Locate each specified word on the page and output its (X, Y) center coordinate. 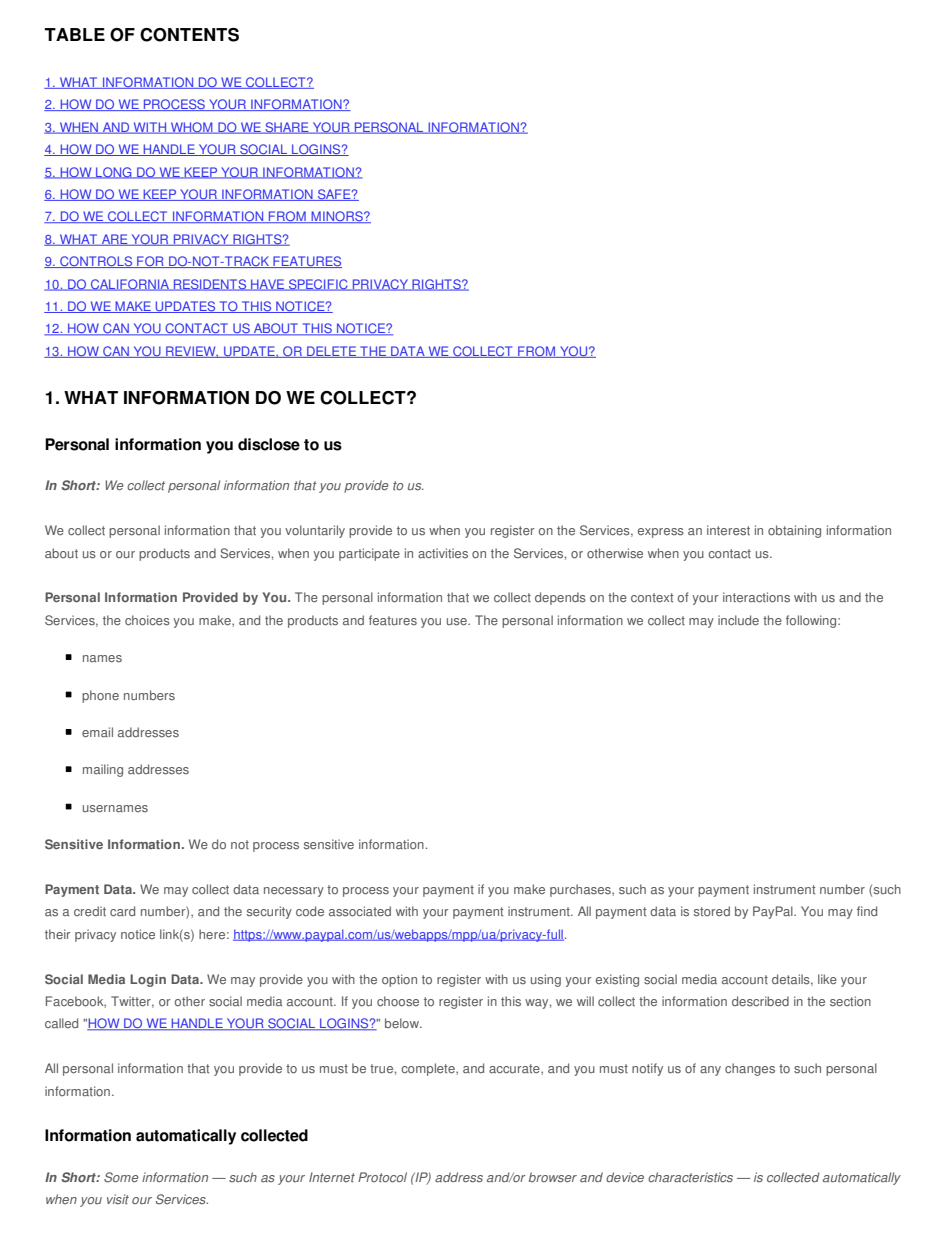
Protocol (382, 1177)
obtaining (794, 531)
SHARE (287, 128)
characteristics (690, 1177)
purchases (581, 890)
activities (443, 553)
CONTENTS (189, 35)
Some (121, 1177)
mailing (103, 770)
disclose (269, 444)
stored (712, 911)
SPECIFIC (318, 285)
